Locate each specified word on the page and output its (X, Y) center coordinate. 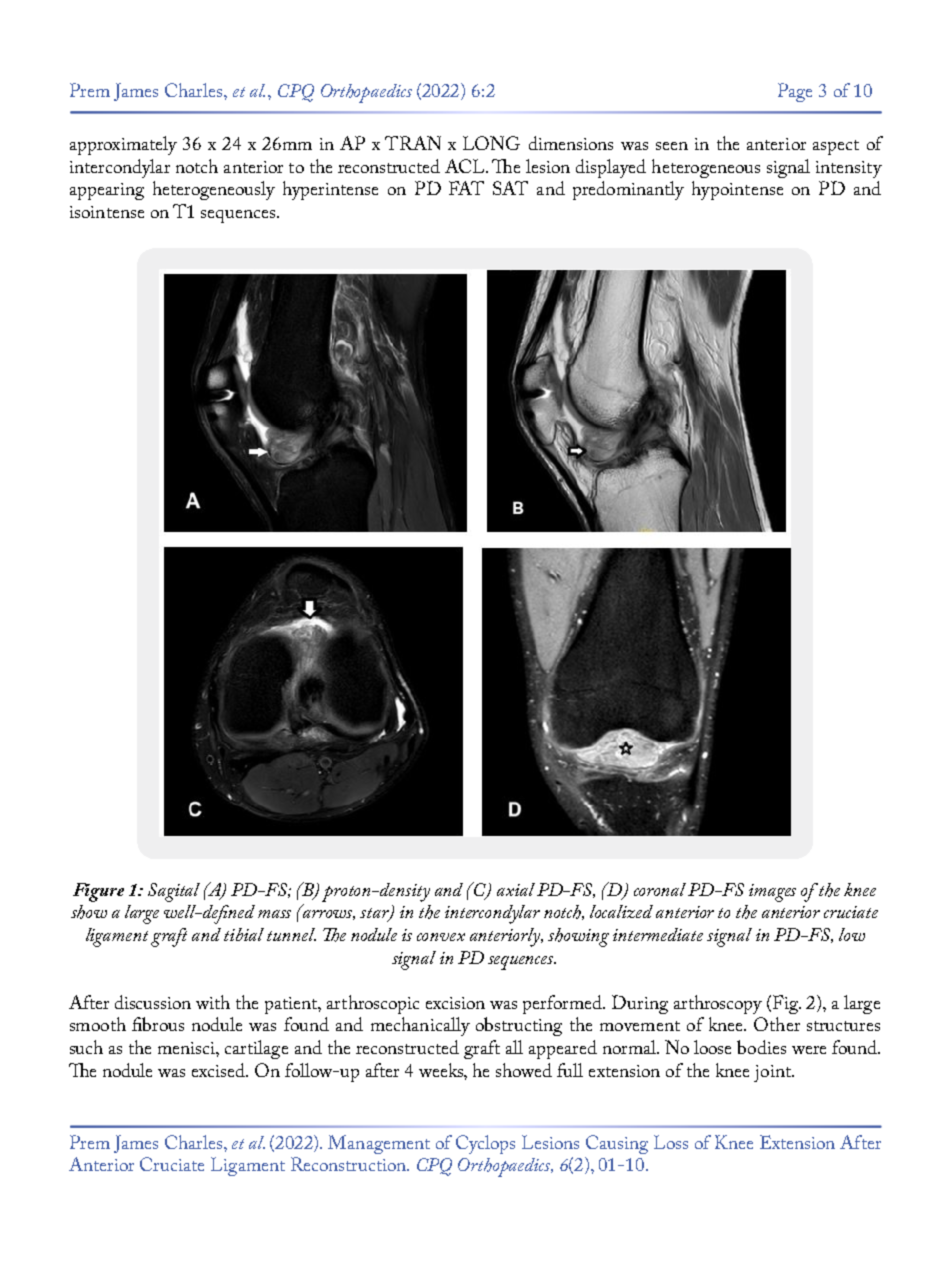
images (772, 893)
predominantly (628, 190)
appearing (107, 191)
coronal (660, 889)
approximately (123, 145)
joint (774, 1073)
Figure (98, 892)
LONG (491, 143)
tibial (244, 934)
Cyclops (485, 1144)
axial (516, 889)
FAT (466, 188)
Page (795, 92)
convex (441, 937)
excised (220, 1070)
